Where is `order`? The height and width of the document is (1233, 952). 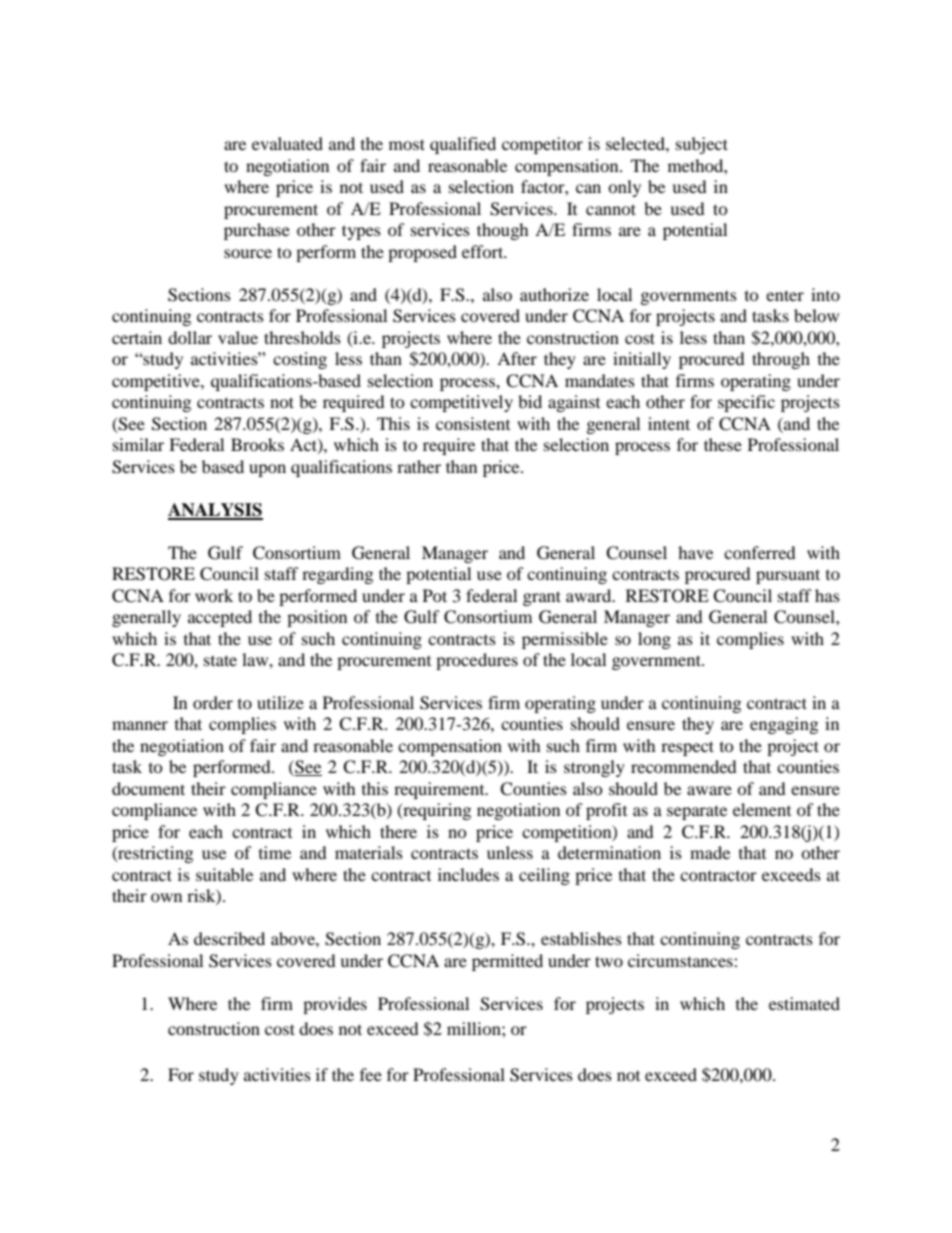 order is located at coordinates (213, 702).
